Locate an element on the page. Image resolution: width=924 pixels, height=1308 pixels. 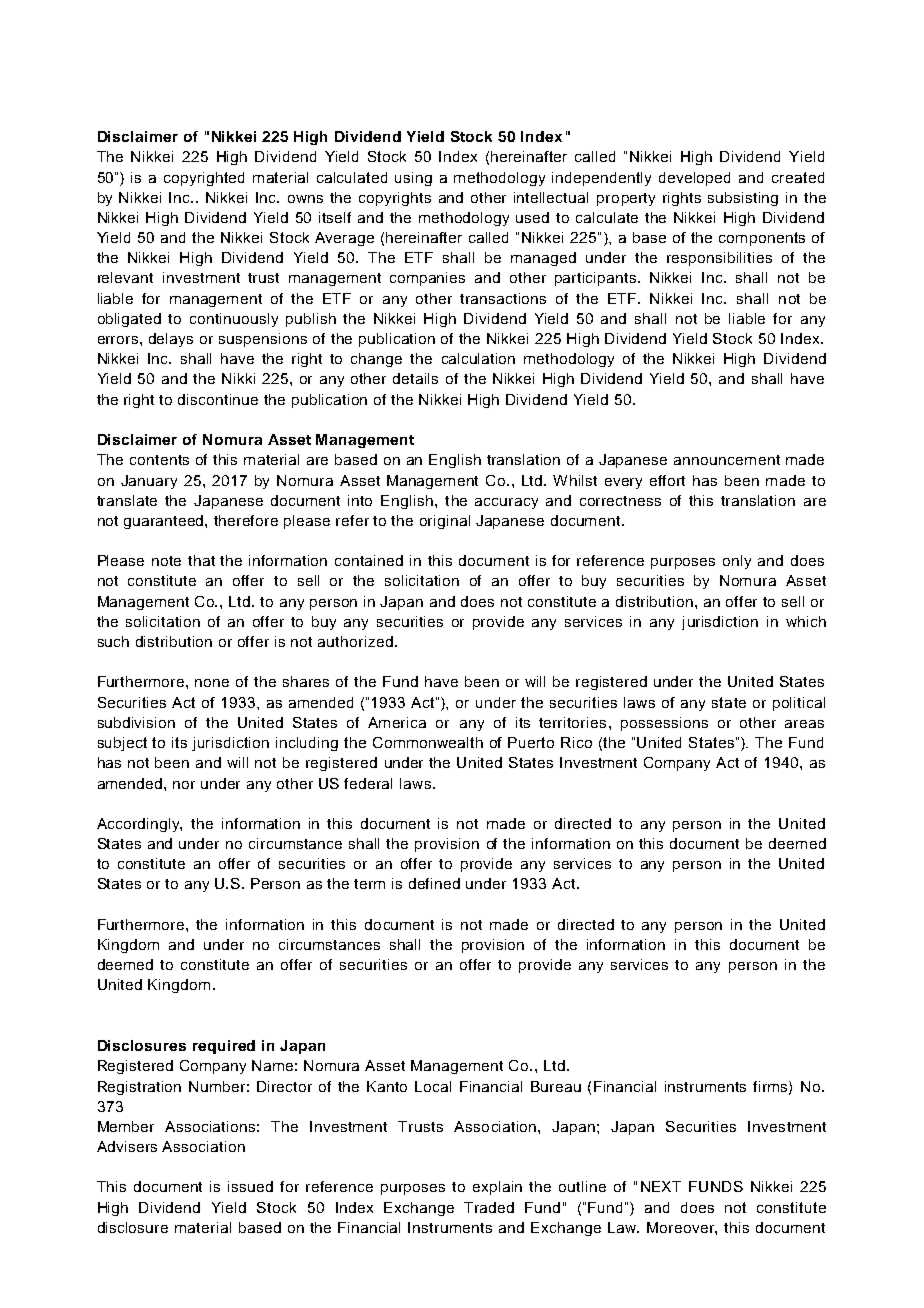
possessions is located at coordinates (664, 724).
